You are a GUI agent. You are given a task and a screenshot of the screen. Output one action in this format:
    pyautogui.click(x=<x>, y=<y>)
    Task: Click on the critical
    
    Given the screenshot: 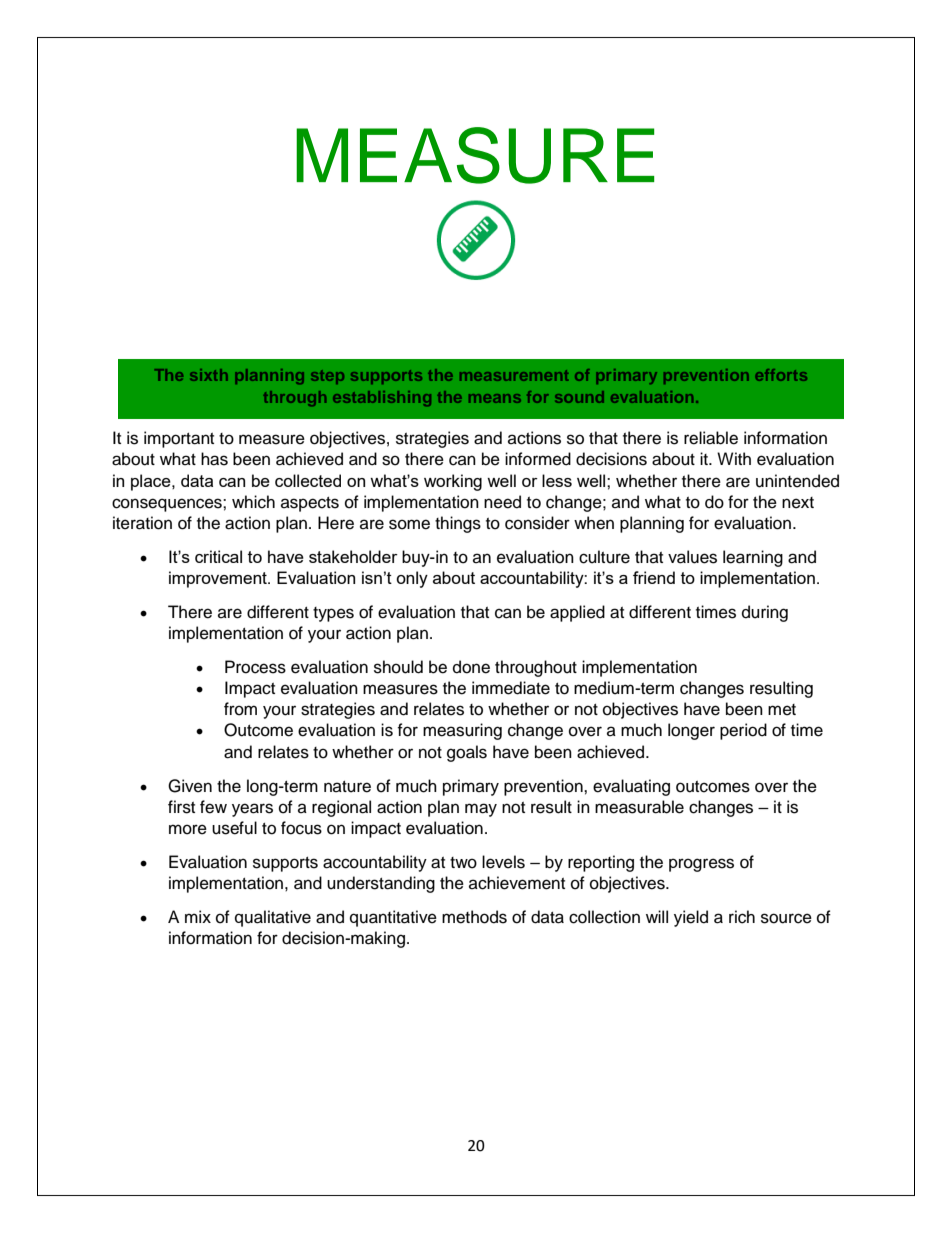 What is the action you would take?
    pyautogui.click(x=218, y=556)
